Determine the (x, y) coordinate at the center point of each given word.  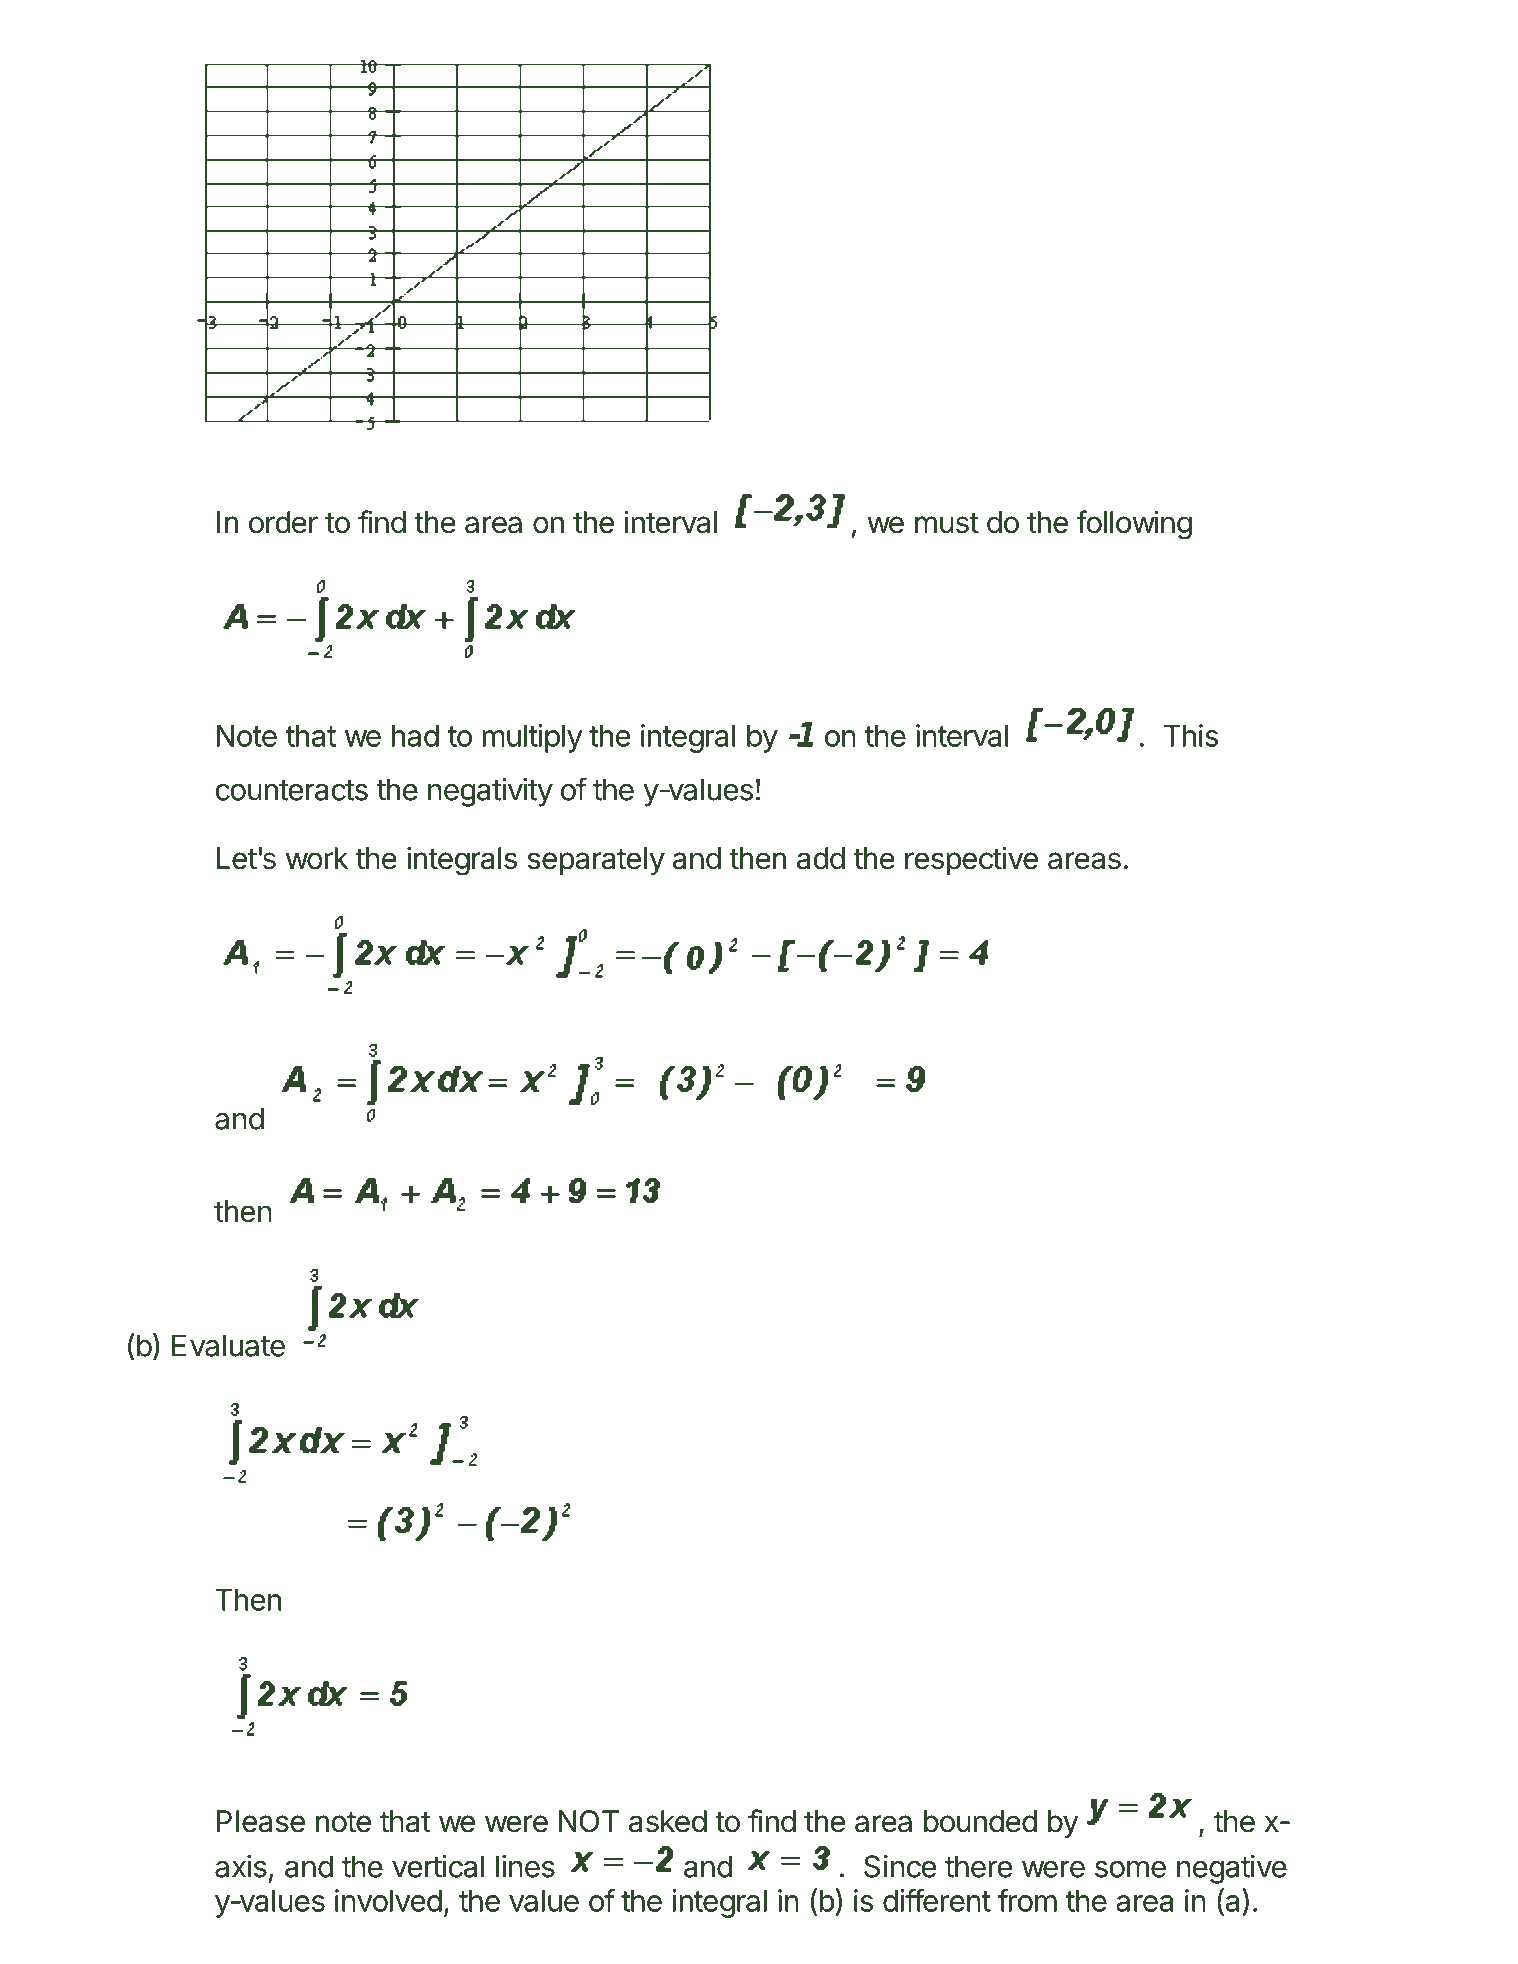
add (821, 858)
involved (388, 1900)
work (317, 858)
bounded (980, 1821)
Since (900, 1866)
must (947, 523)
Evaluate (228, 1345)
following (1134, 525)
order (283, 522)
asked (668, 1821)
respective (971, 860)
